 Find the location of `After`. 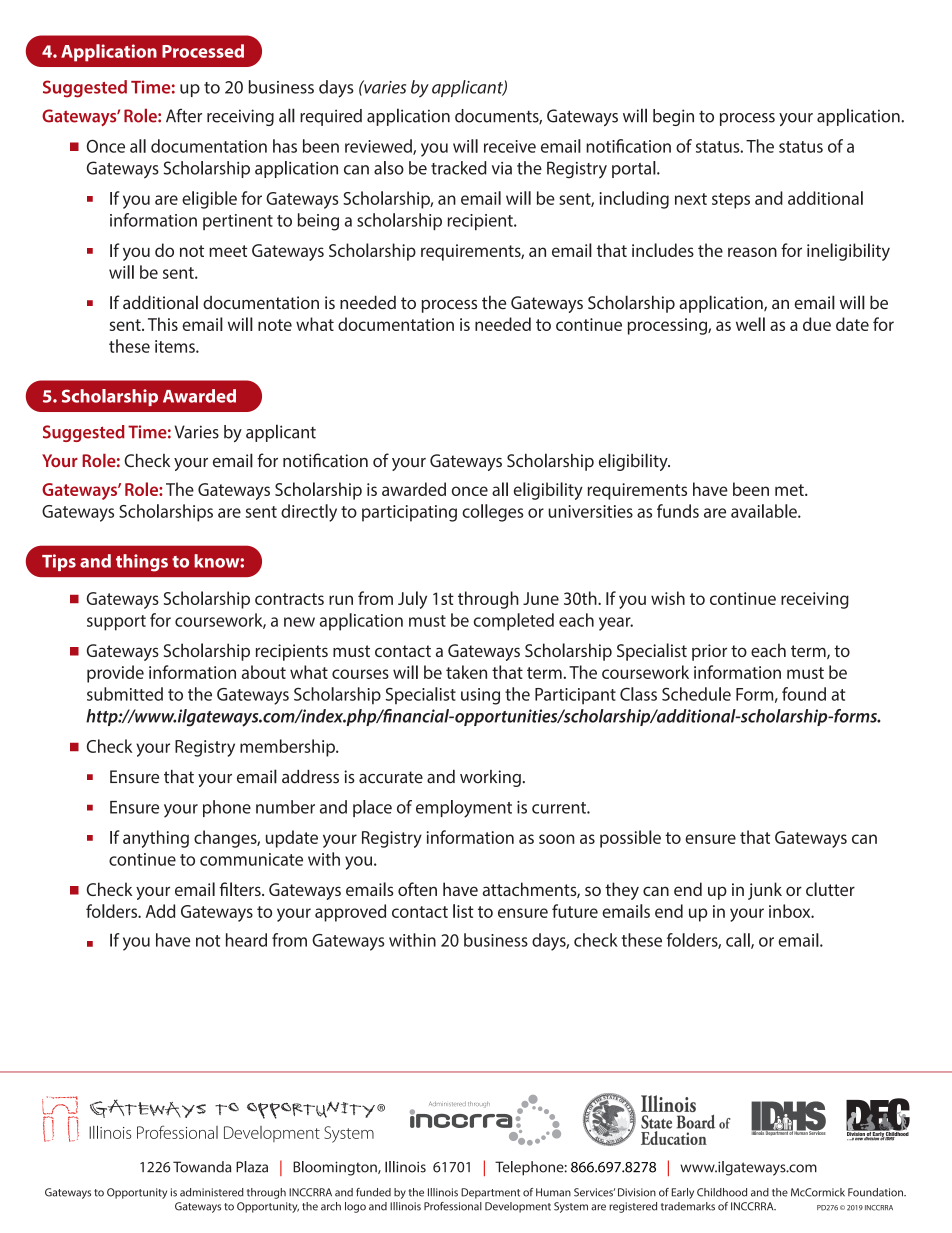

After is located at coordinates (184, 115).
